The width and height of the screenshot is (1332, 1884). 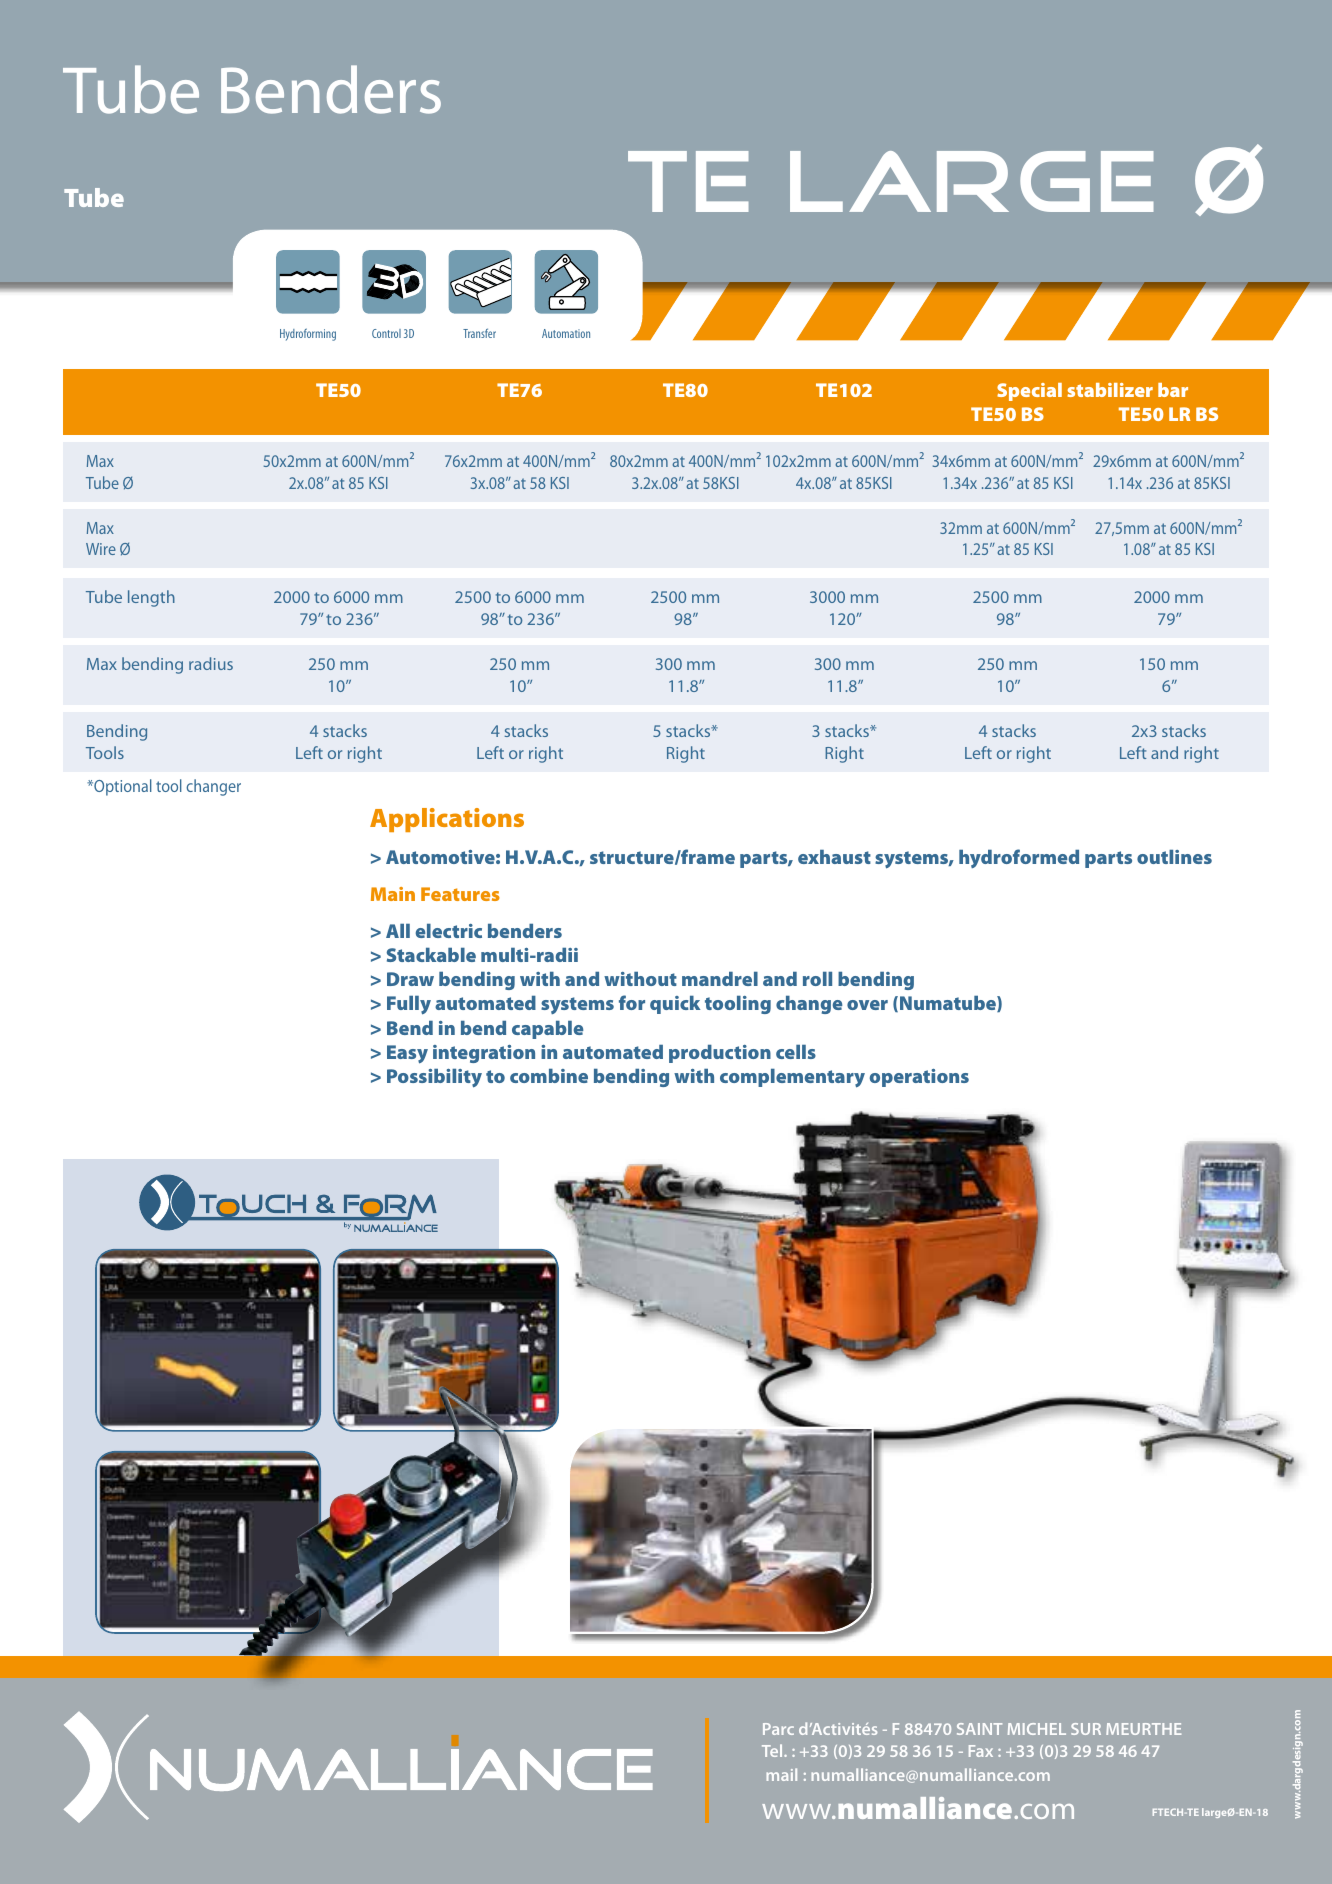 What do you see at coordinates (386, 333) in the screenshot?
I see `Control` at bounding box center [386, 333].
